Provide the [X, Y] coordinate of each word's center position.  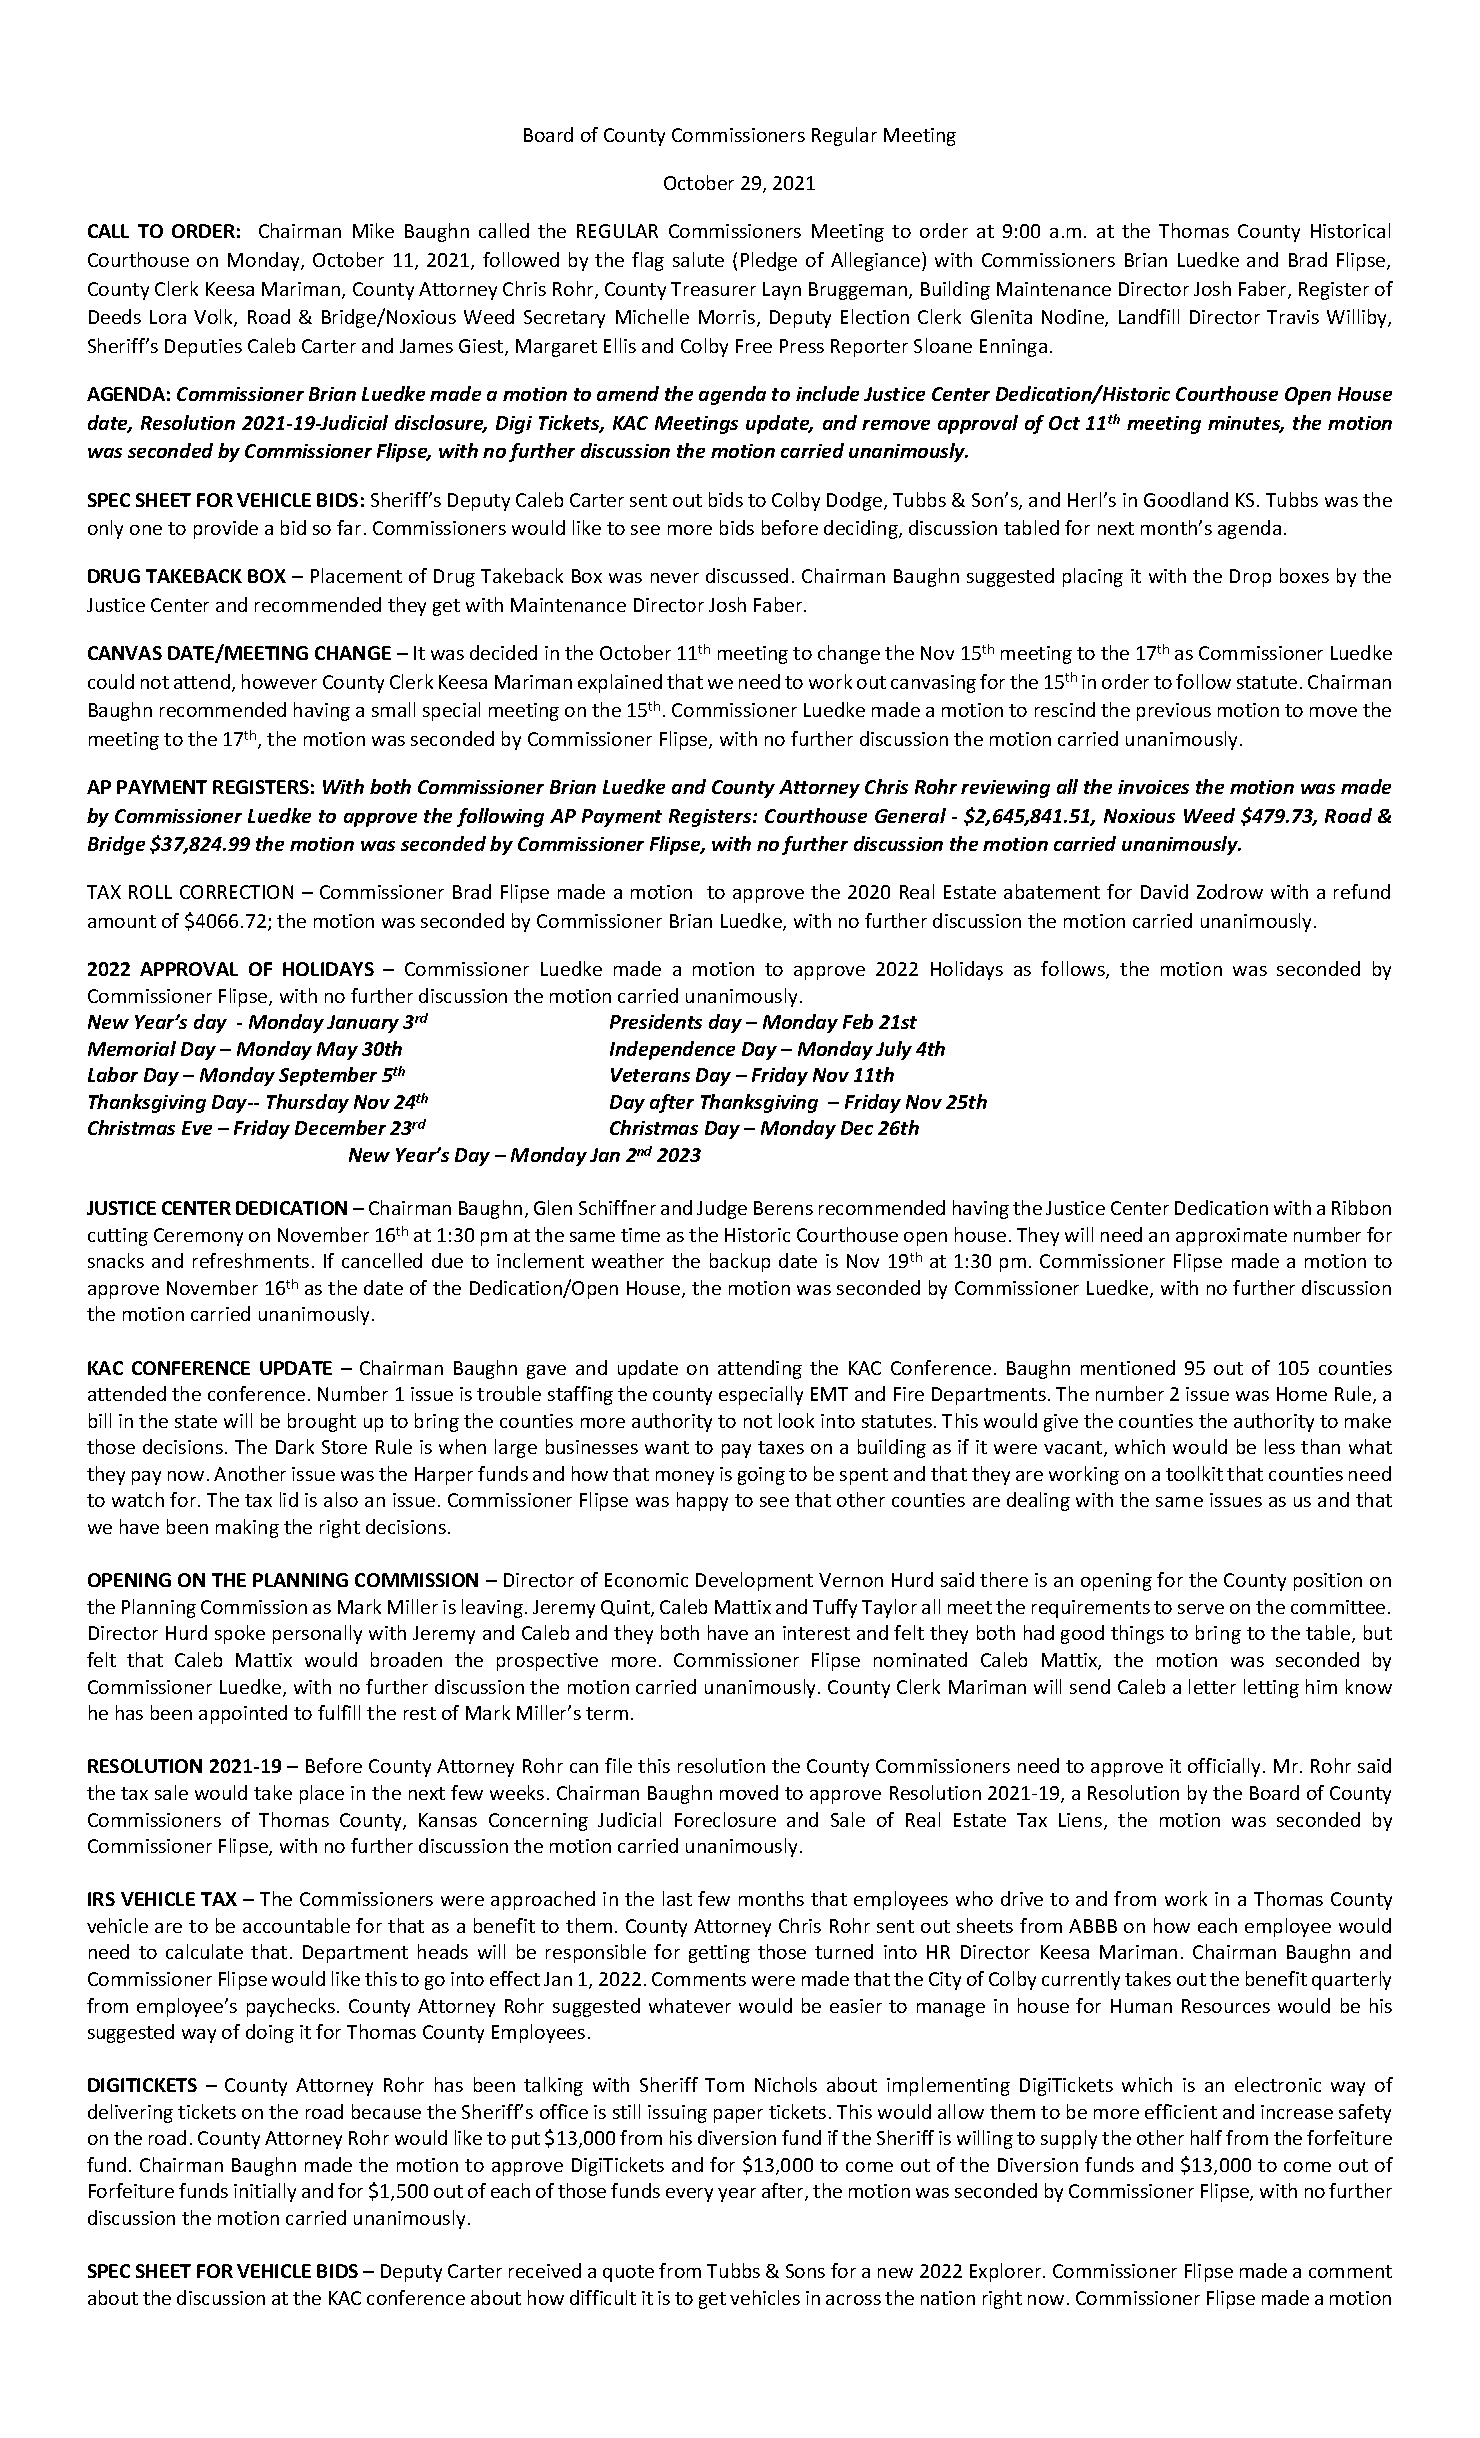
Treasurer [713, 289]
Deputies [203, 348]
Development [754, 1581]
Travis [1293, 317]
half [1206, 2137]
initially [265, 2192]
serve [1201, 1609]
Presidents [656, 1021]
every [689, 2195]
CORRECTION [236, 892]
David [1164, 891]
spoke [240, 1634]
